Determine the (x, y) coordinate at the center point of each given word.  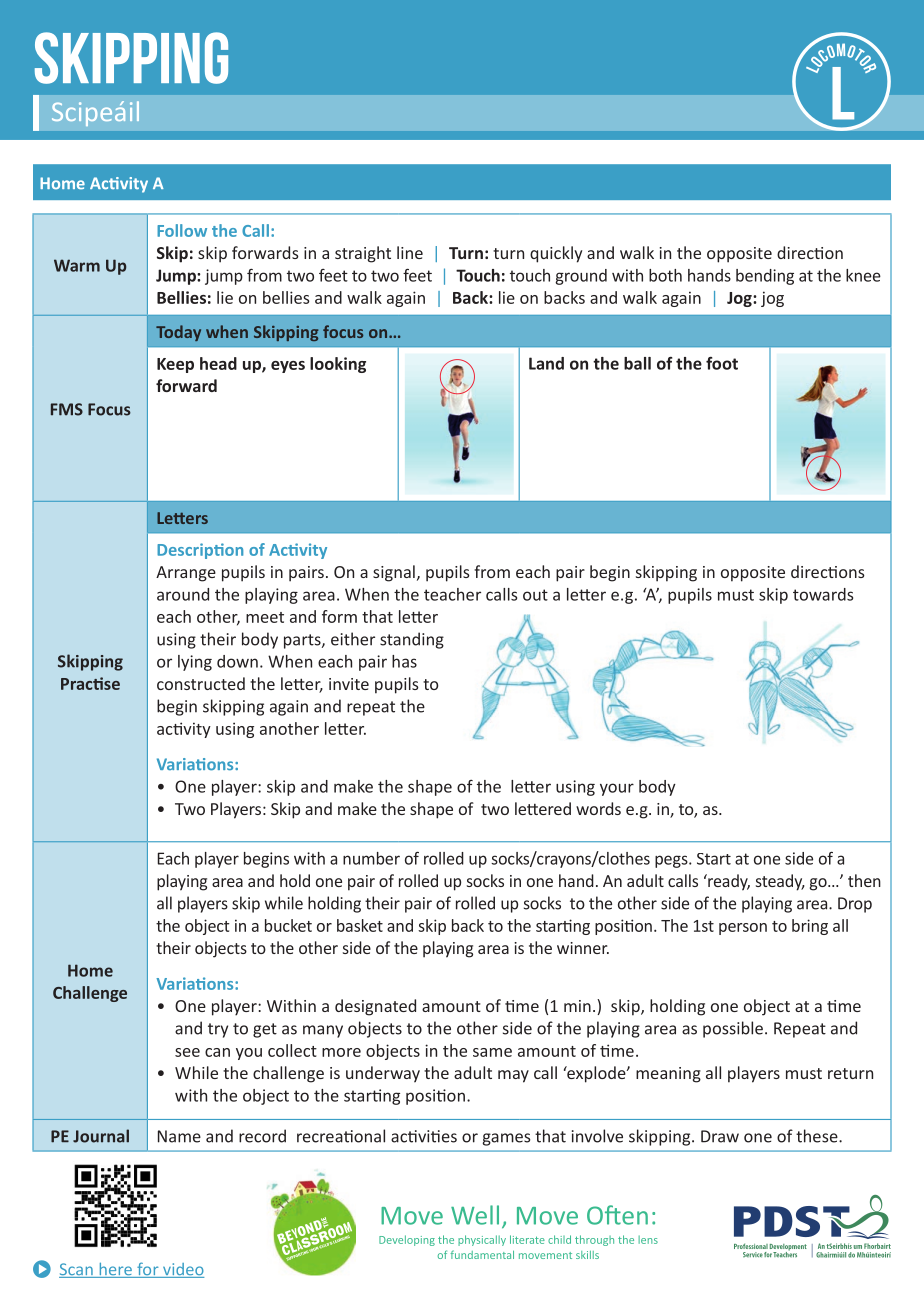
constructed (201, 683)
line (410, 252)
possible (733, 1029)
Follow (182, 230)
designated (375, 1007)
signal (394, 573)
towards (823, 594)
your (617, 789)
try (218, 1030)
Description (200, 551)
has (404, 661)
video (182, 1270)
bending (765, 277)
